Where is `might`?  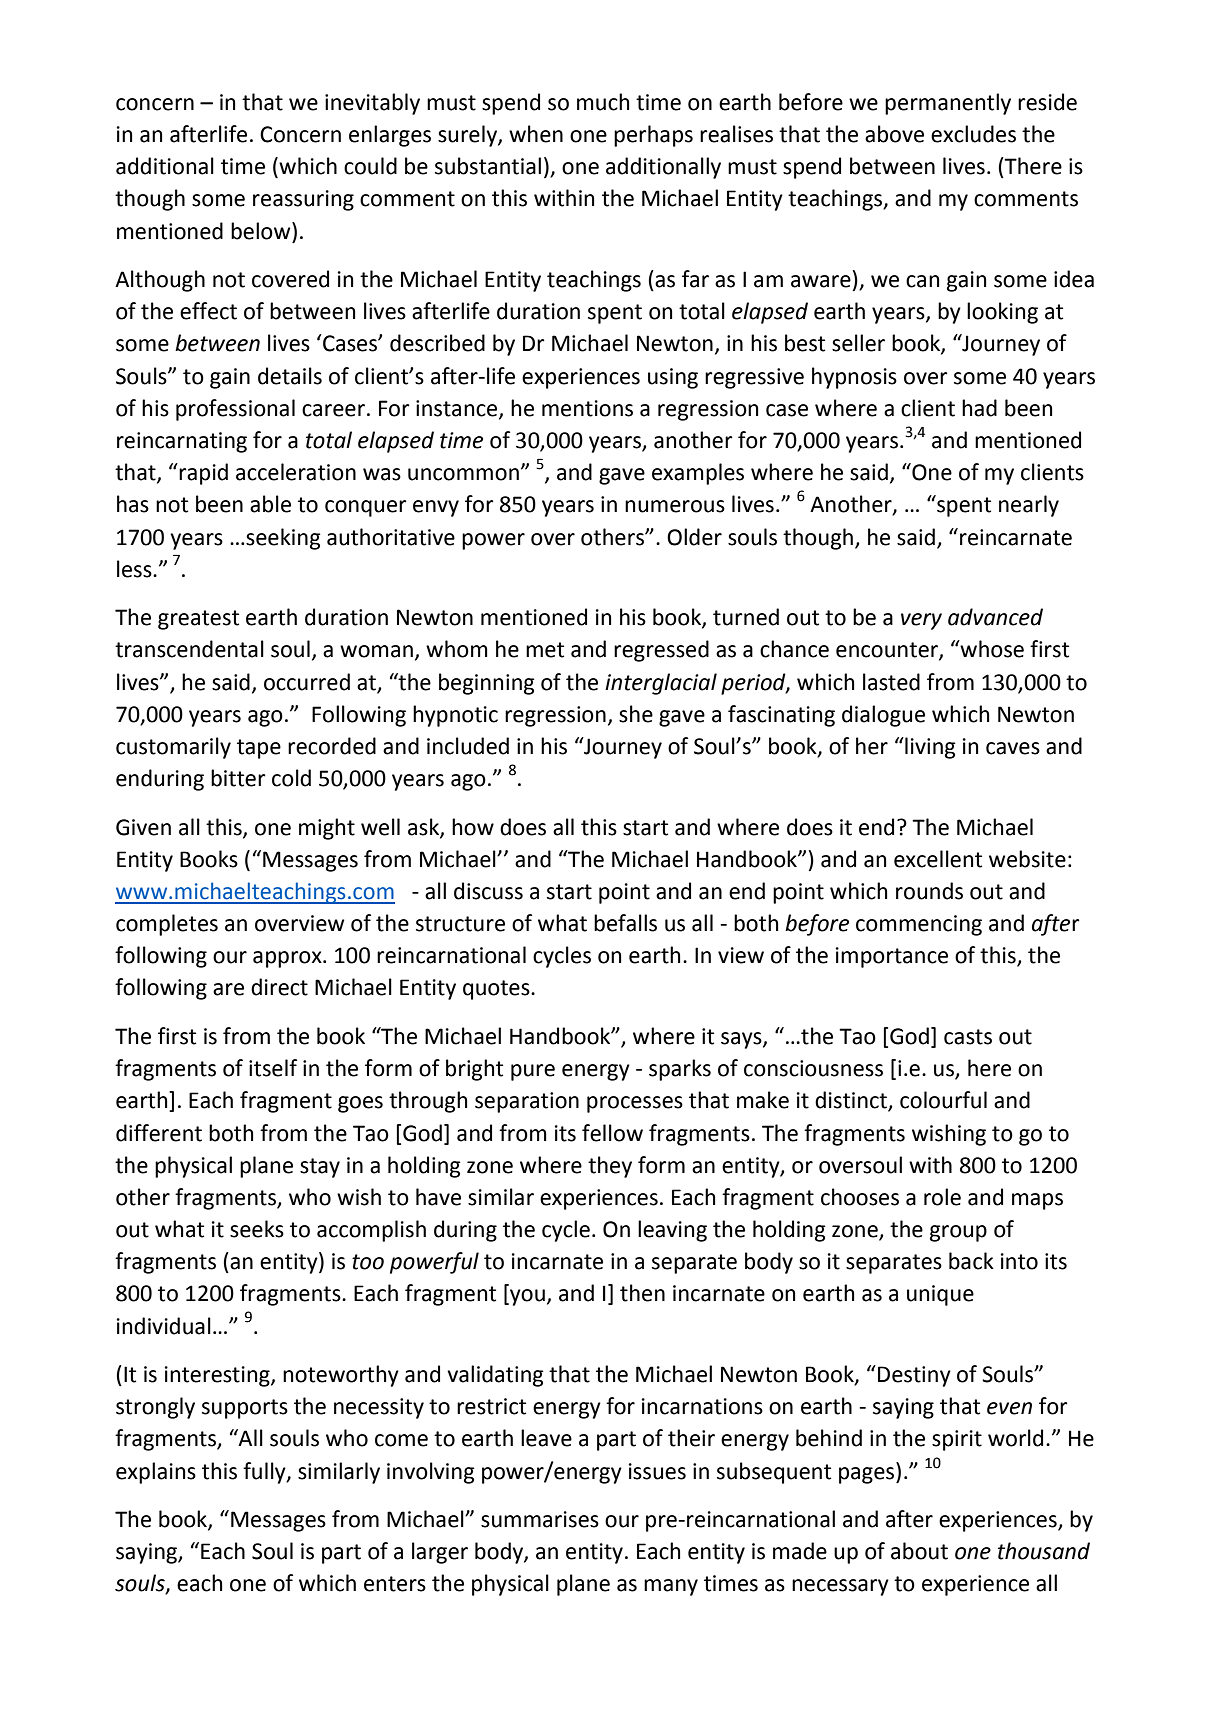 might is located at coordinates (327, 829).
